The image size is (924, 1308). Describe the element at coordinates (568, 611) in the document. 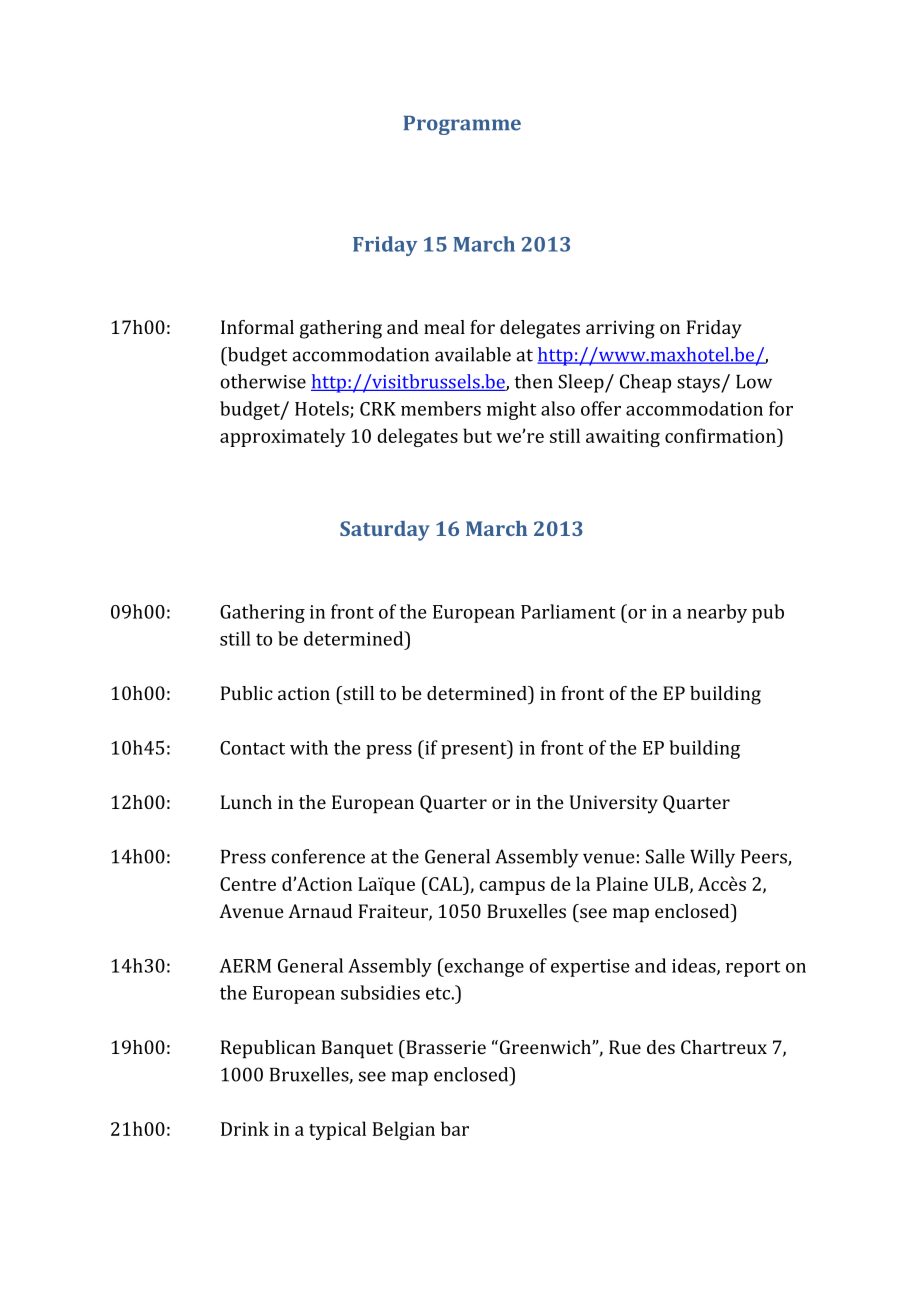

I see `Parliament` at that location.
